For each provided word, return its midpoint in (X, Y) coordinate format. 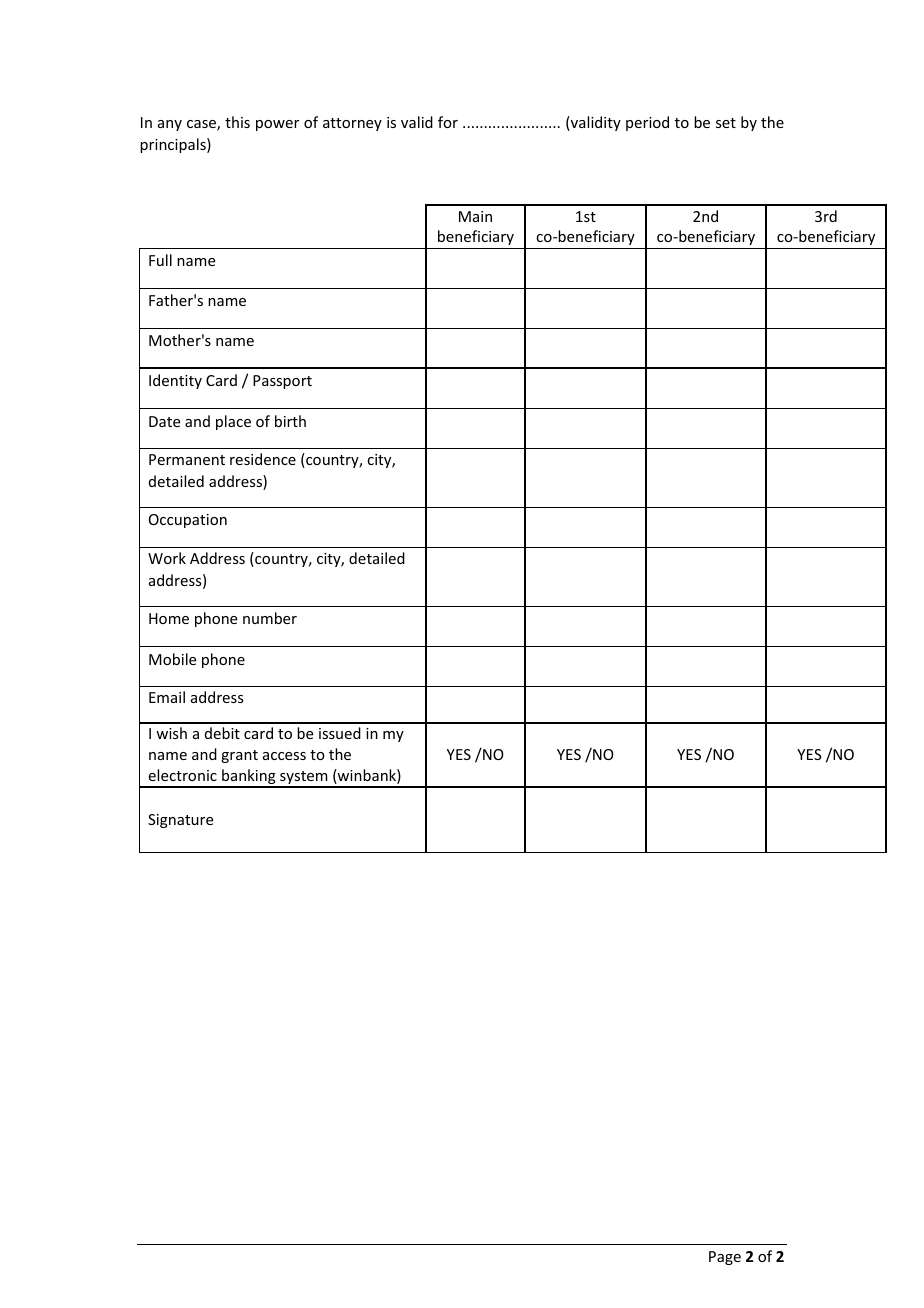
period (647, 123)
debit (222, 733)
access (284, 756)
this (237, 122)
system (304, 779)
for (448, 122)
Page (725, 1258)
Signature (180, 821)
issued (340, 733)
